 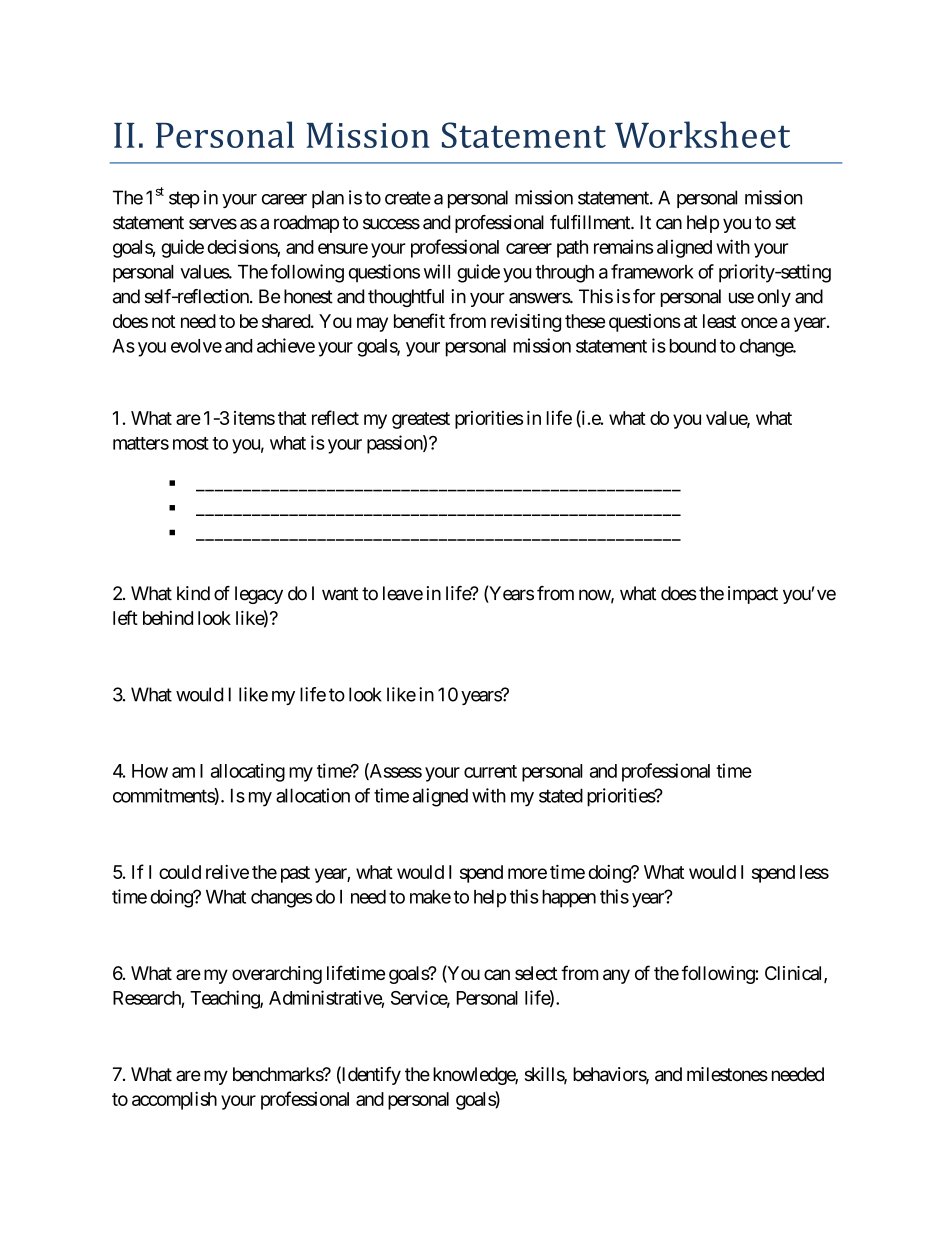 I want to click on impact, so click(x=753, y=595).
